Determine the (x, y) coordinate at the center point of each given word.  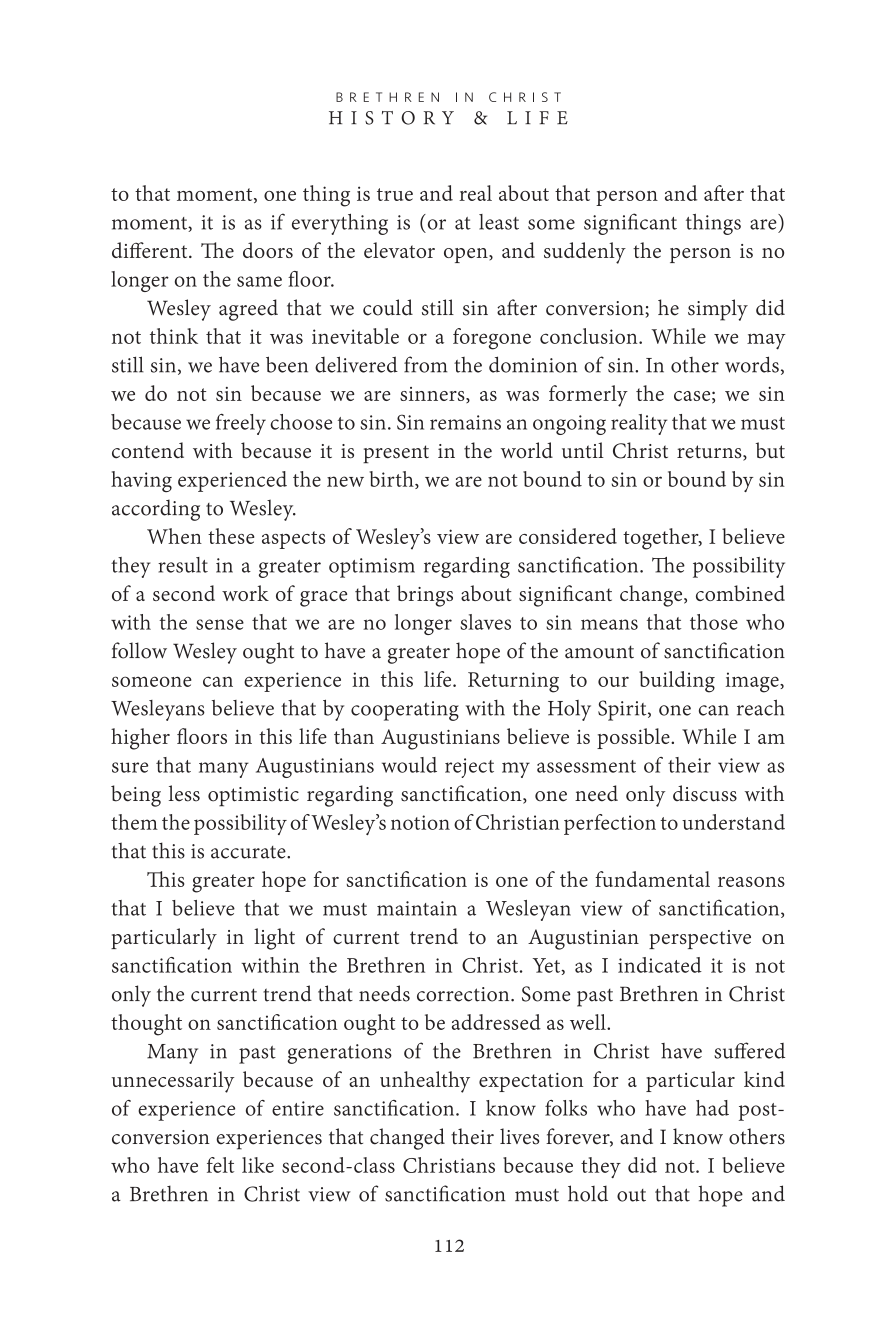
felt (220, 1165)
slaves (485, 622)
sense (220, 624)
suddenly (585, 253)
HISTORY (391, 118)
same (259, 281)
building (677, 682)
